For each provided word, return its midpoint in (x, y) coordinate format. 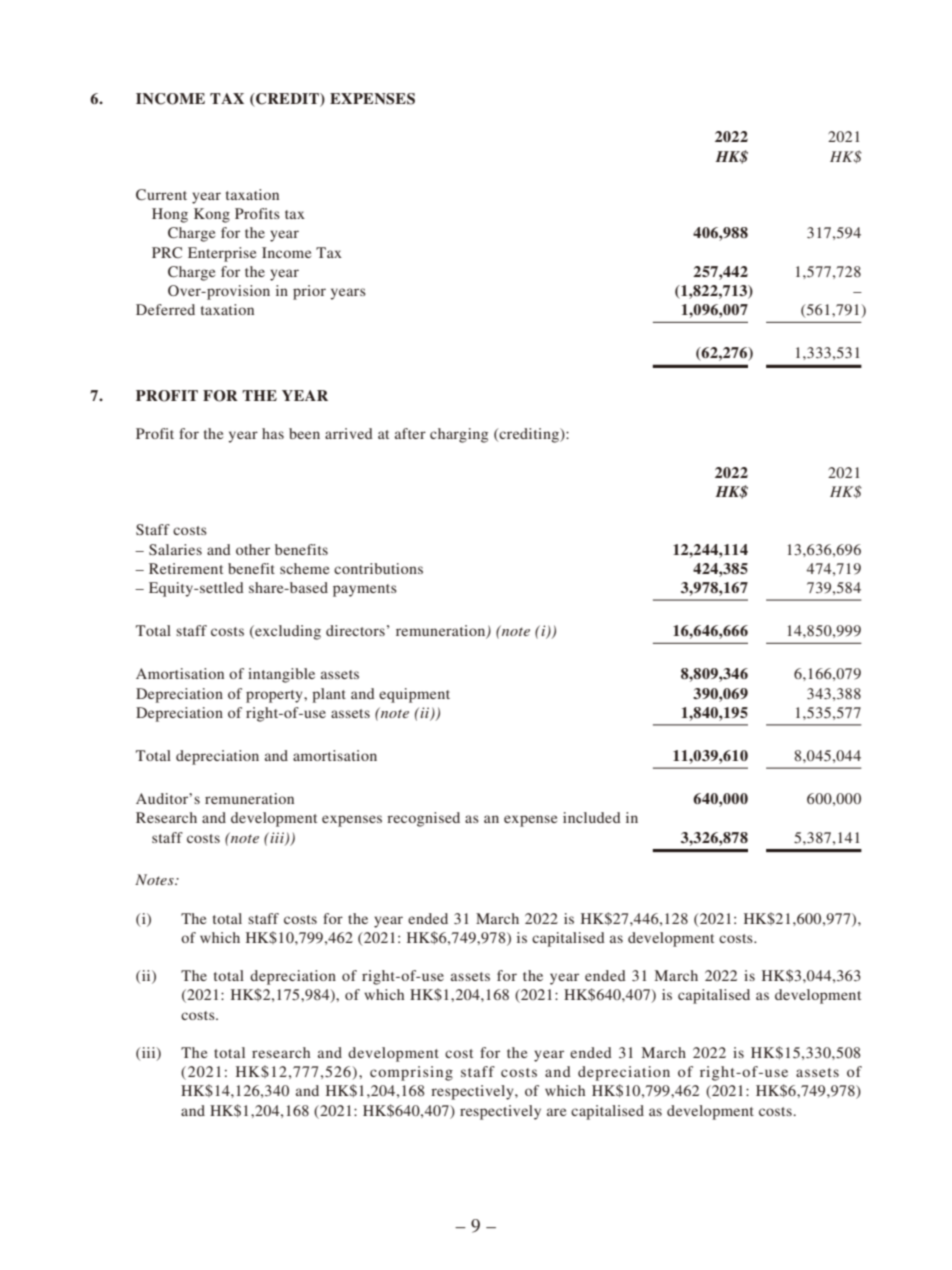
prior (309, 292)
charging (459, 435)
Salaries (175, 549)
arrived (349, 433)
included (592, 817)
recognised (423, 819)
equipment (414, 695)
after (410, 433)
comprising (411, 1073)
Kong (212, 215)
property (275, 696)
